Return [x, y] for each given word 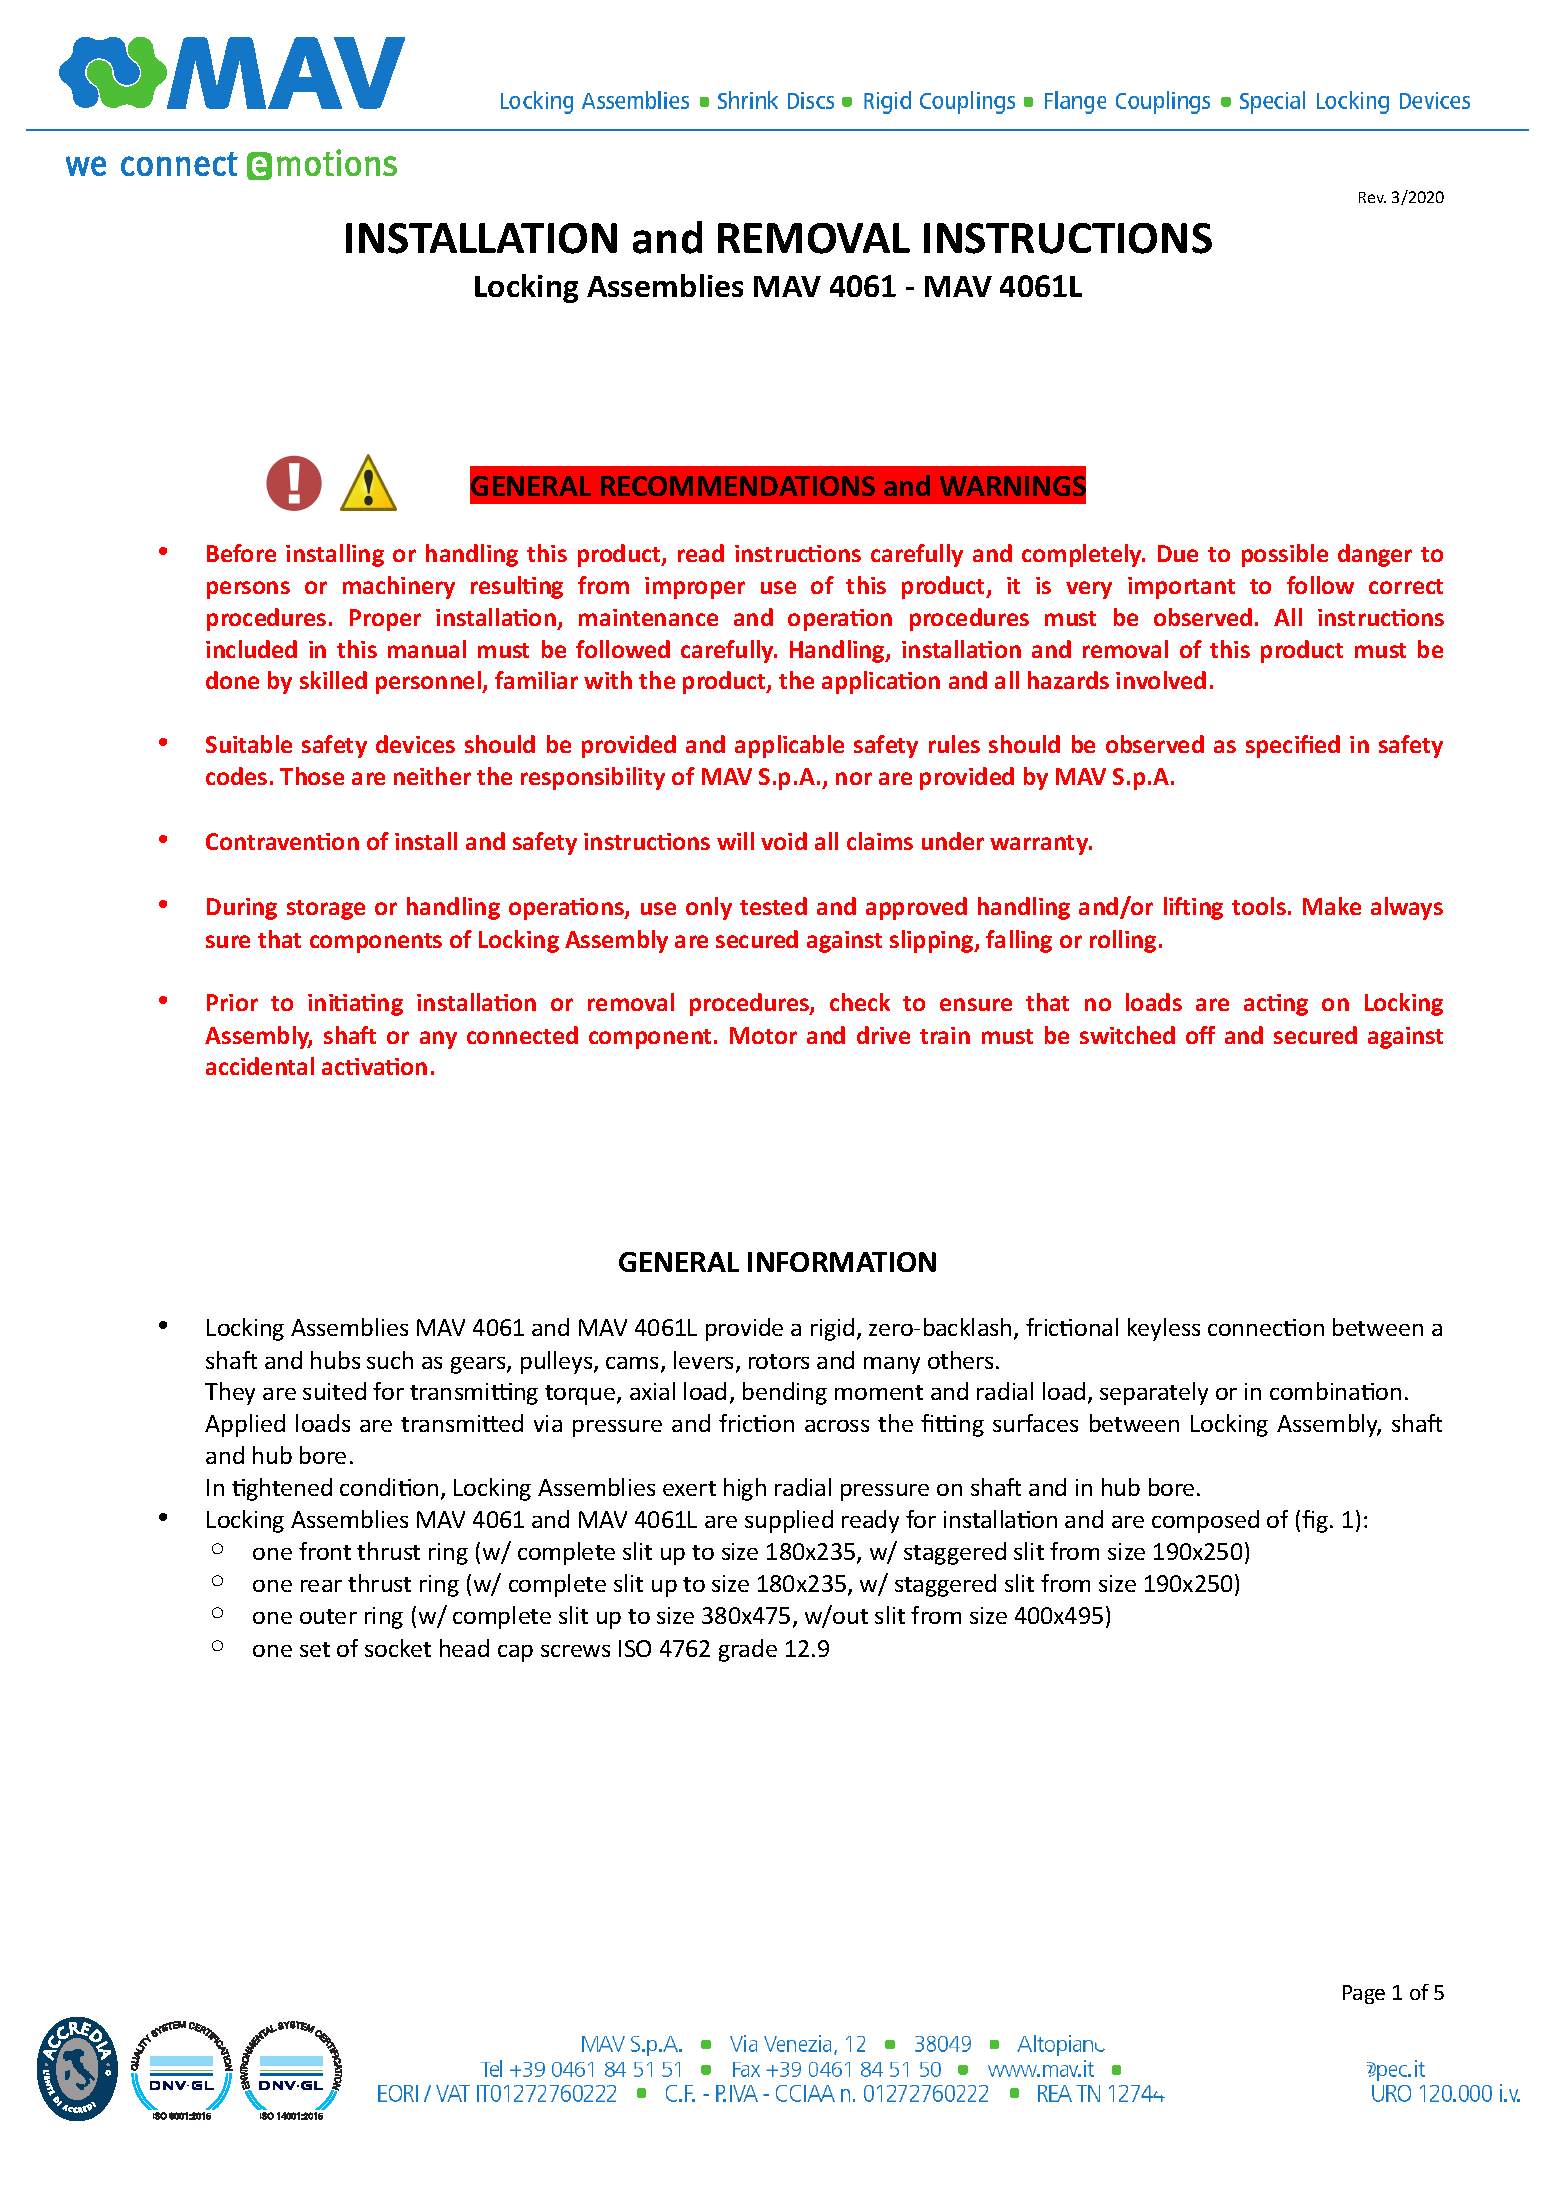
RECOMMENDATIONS [738, 486]
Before [241, 553]
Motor [763, 1035]
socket [398, 1648]
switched [1127, 1035]
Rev [1372, 197]
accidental [260, 1066]
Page [1364, 1994]
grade [748, 1650]
